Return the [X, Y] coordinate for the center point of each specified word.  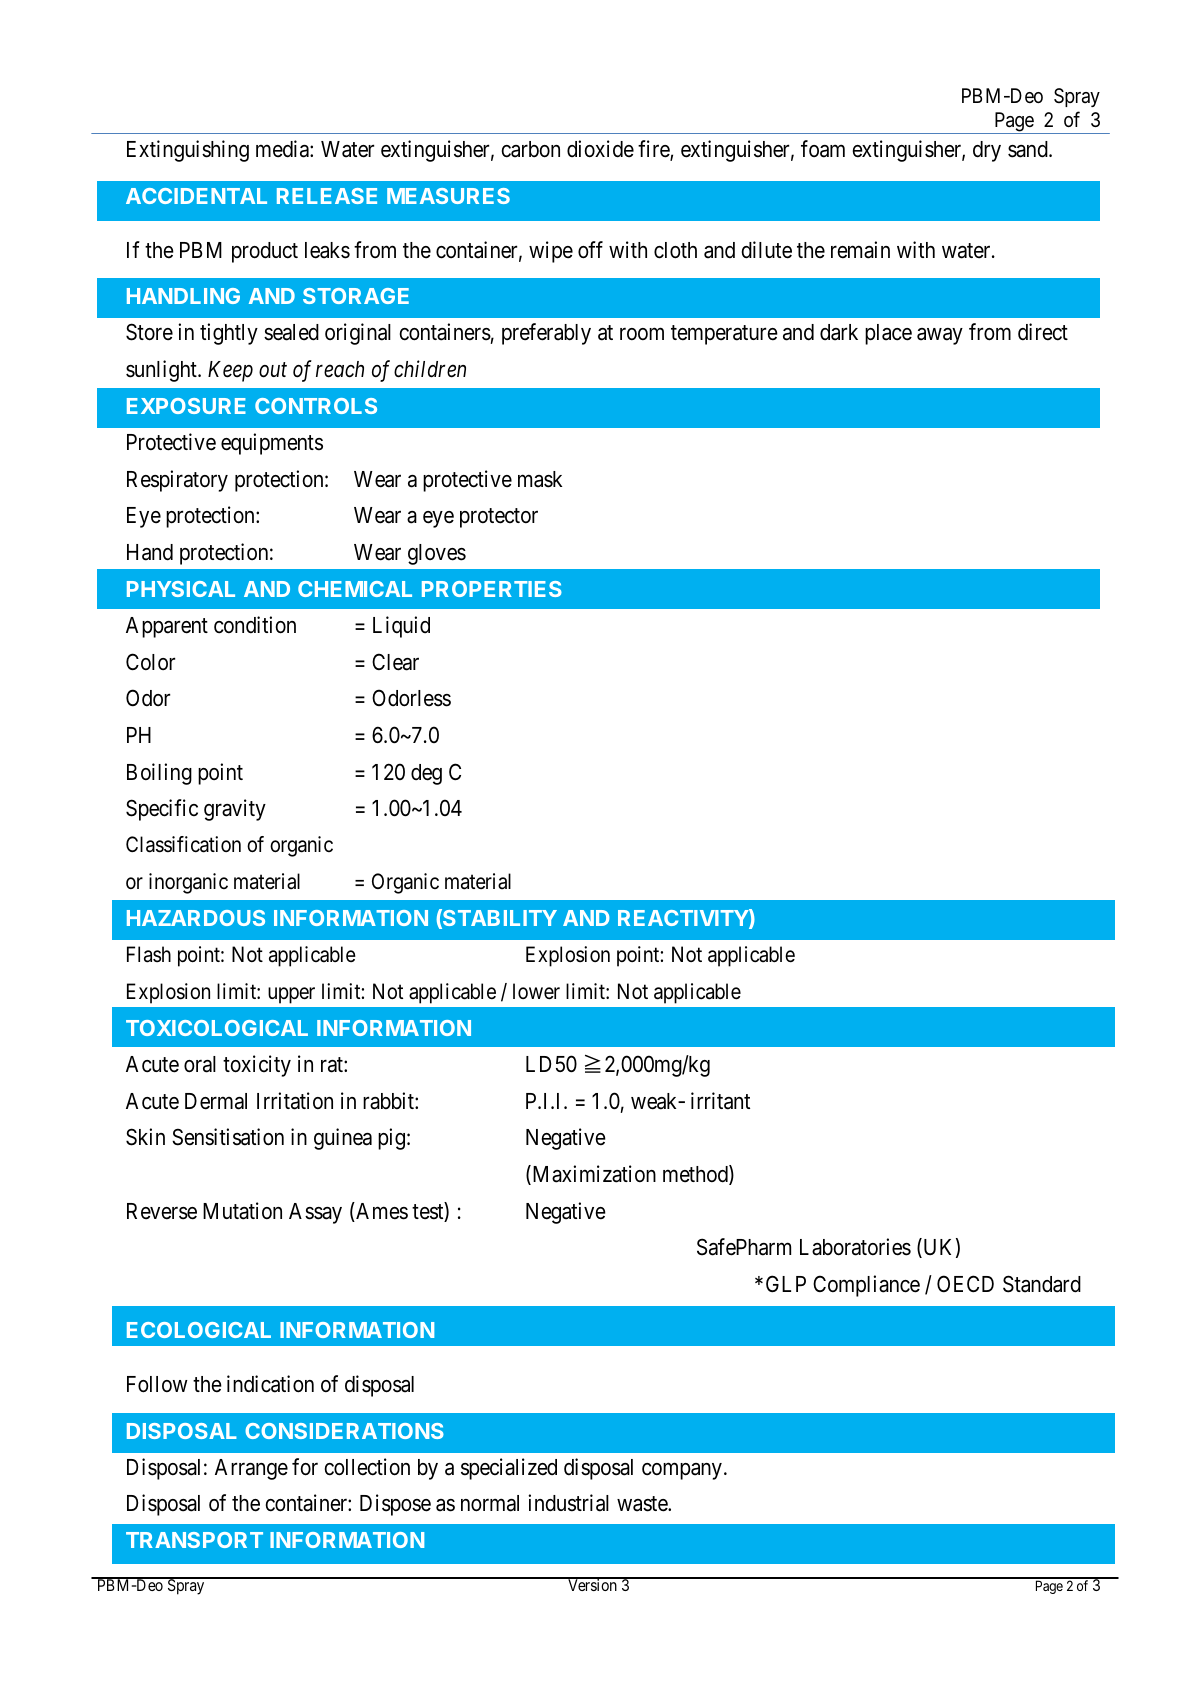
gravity [235, 810]
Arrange [251, 1469]
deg [426, 774]
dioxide [600, 149]
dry [987, 151]
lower [536, 991]
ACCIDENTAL [196, 196]
